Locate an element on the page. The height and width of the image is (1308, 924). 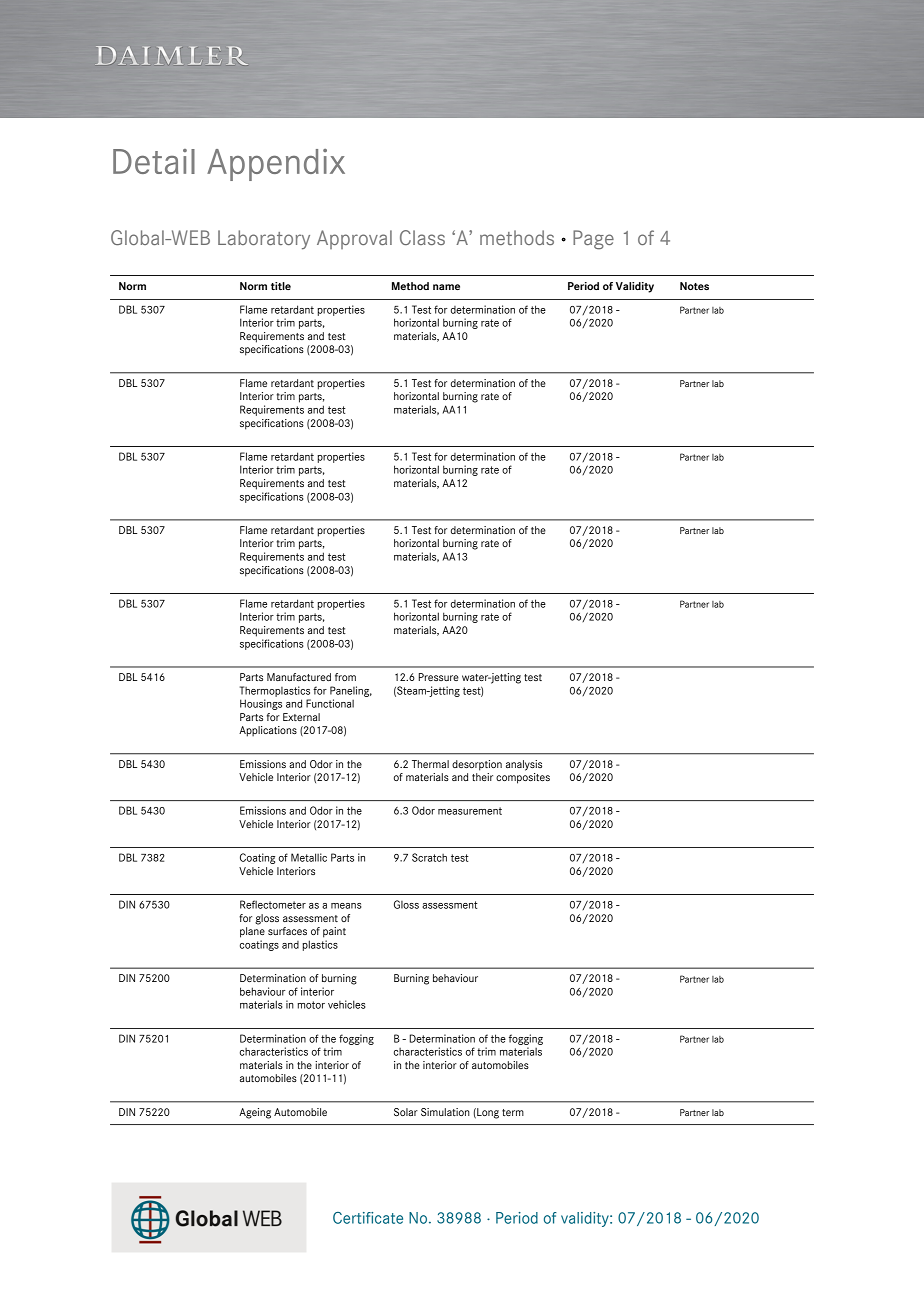
Class is located at coordinates (422, 237).
